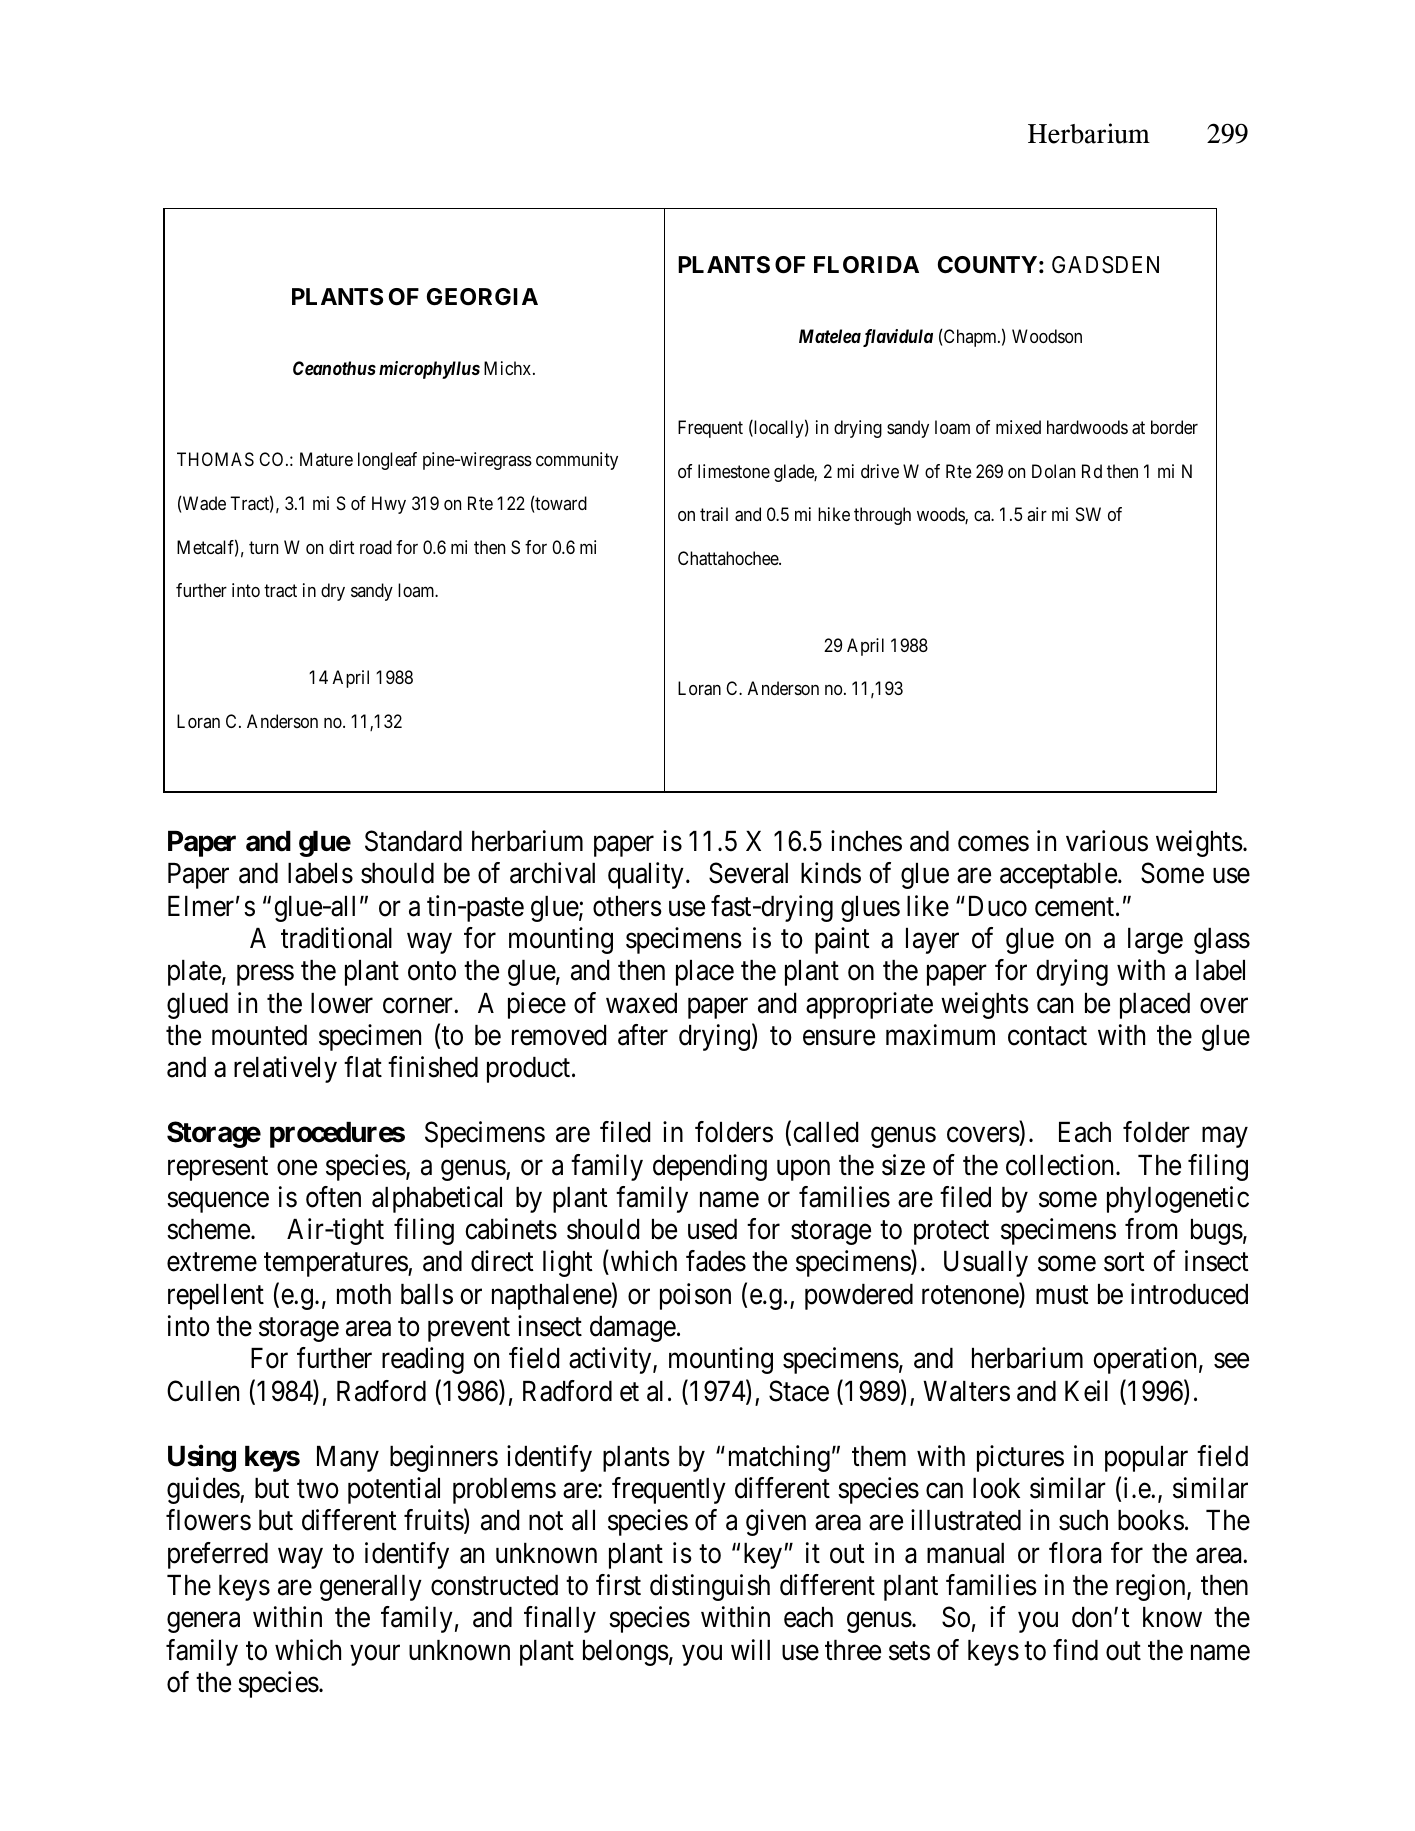  What do you see at coordinates (336, 938) in the screenshot?
I see `traditional` at bounding box center [336, 938].
